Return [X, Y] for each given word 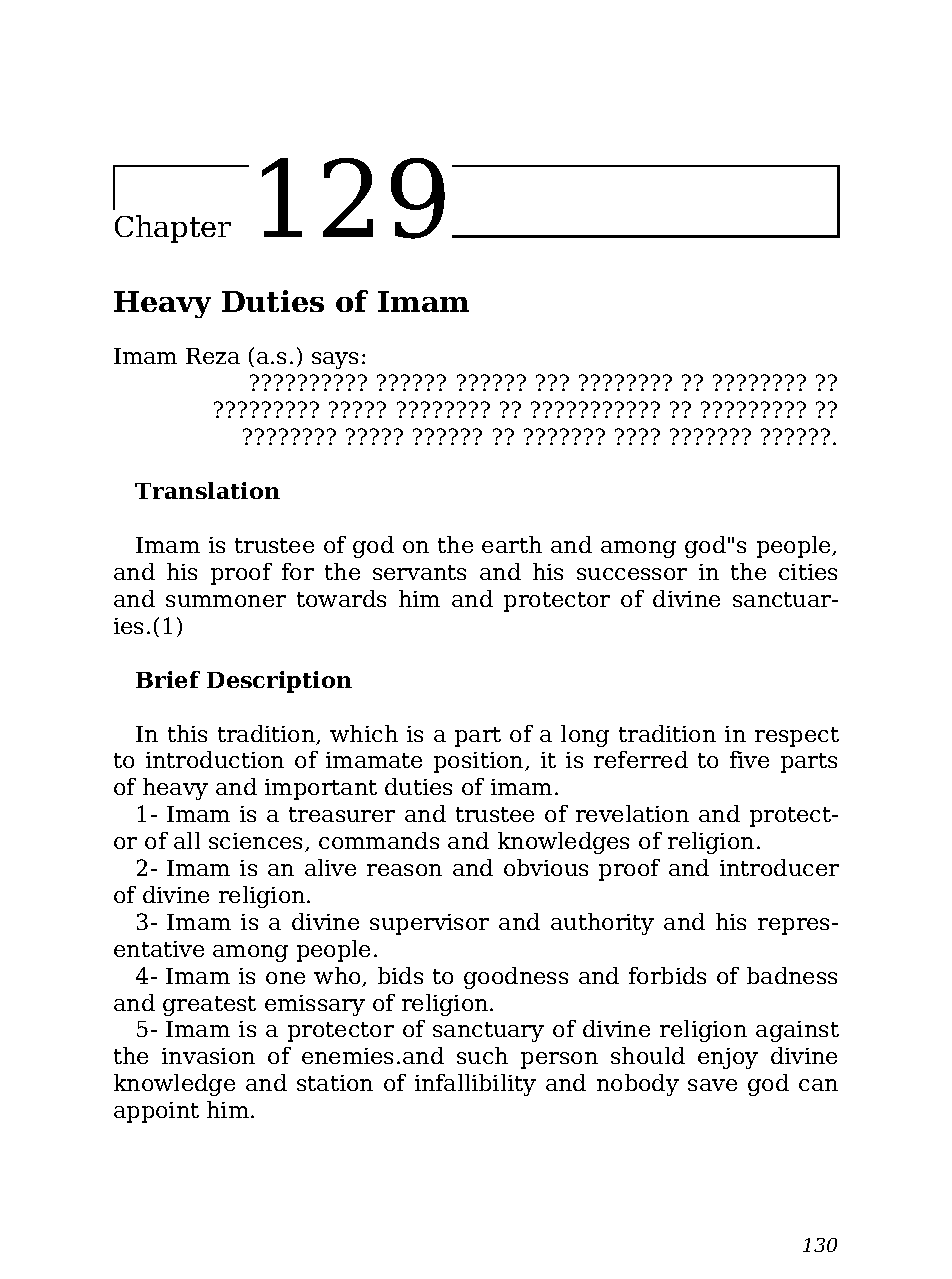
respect [797, 737]
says [335, 360]
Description [279, 682]
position [480, 762]
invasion [208, 1056]
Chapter [173, 229]
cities [808, 572]
